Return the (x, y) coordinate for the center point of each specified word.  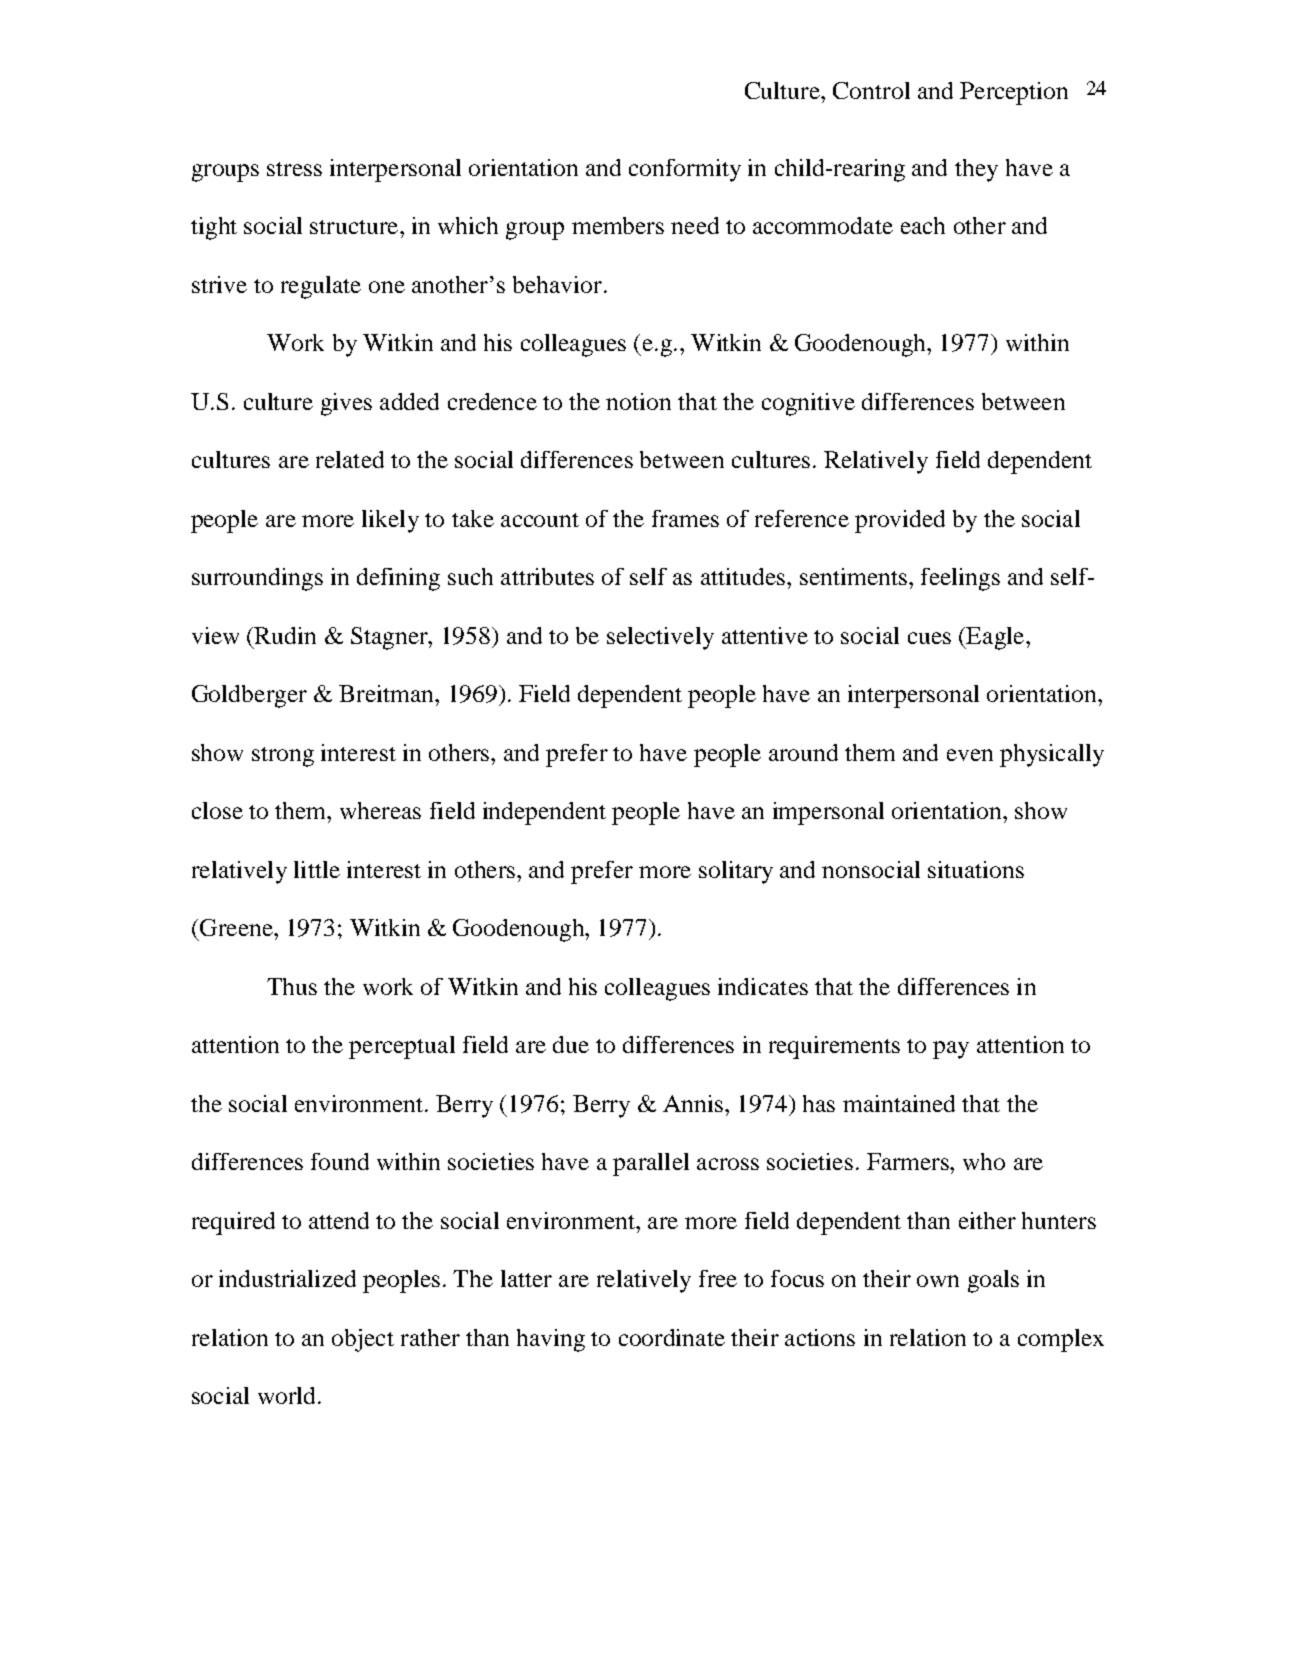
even (970, 755)
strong (283, 757)
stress (294, 169)
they (976, 170)
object (363, 1340)
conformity (685, 170)
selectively (660, 638)
